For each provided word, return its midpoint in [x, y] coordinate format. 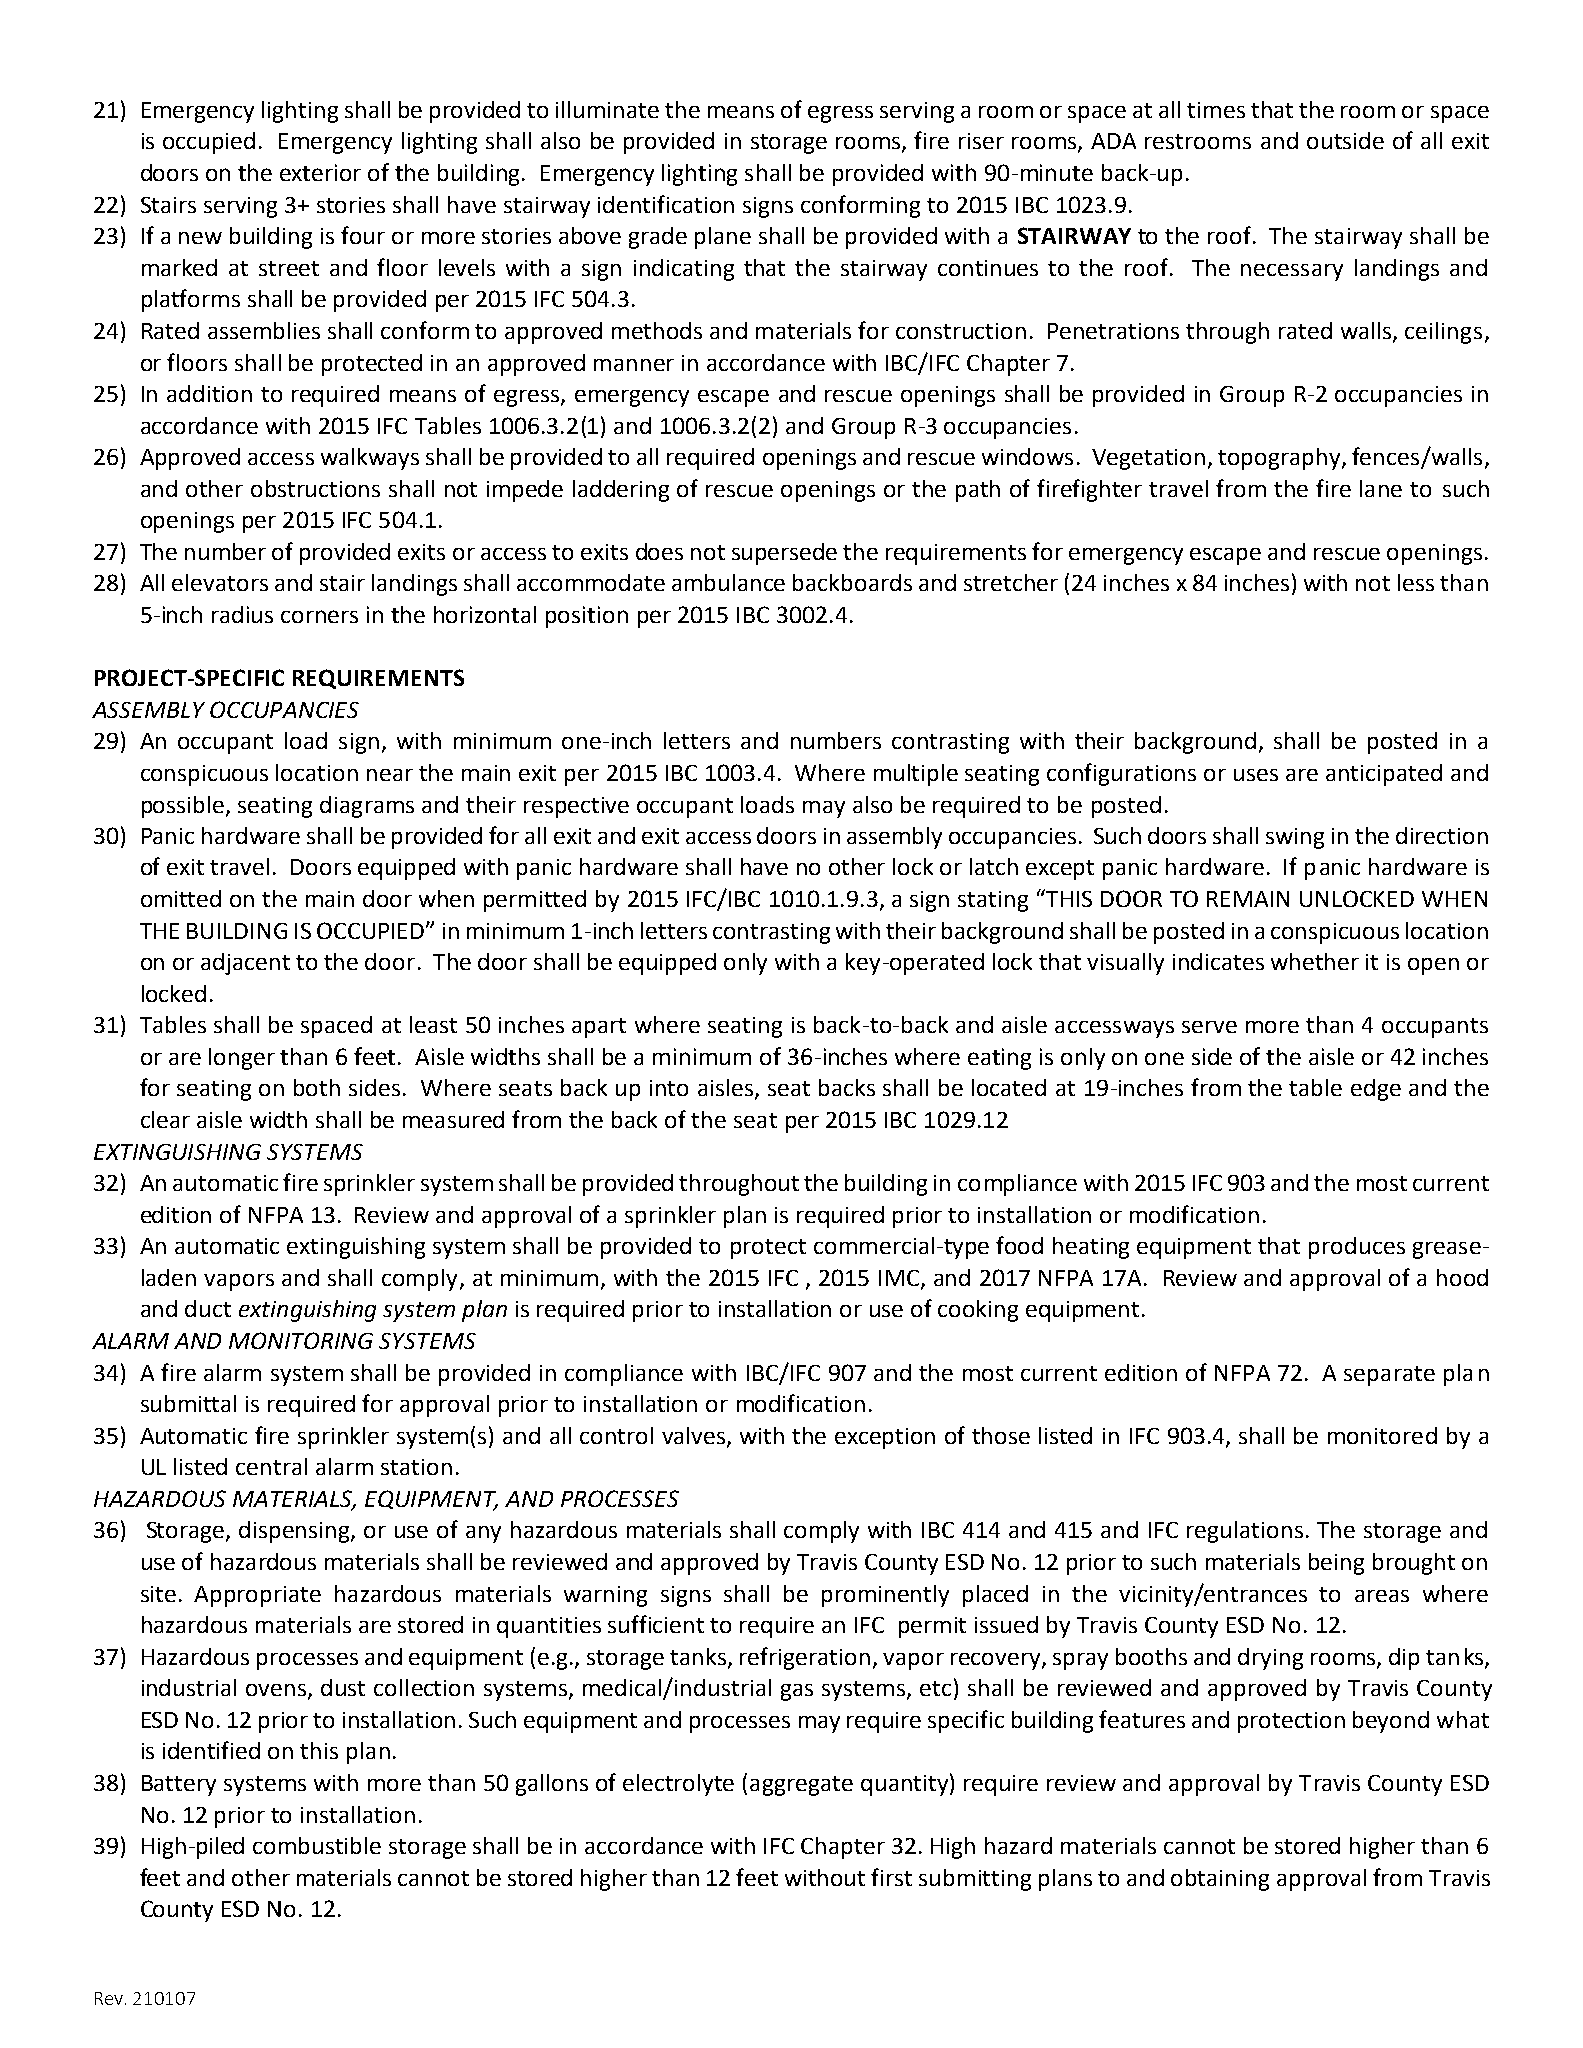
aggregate [801, 1786]
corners [319, 616]
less [1416, 582]
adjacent [245, 964]
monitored [1382, 1435]
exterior [320, 172]
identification [666, 204]
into [669, 1088]
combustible [317, 1845]
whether [1315, 961]
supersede [784, 554]
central [271, 1466]
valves [695, 1436]
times [1216, 110]
